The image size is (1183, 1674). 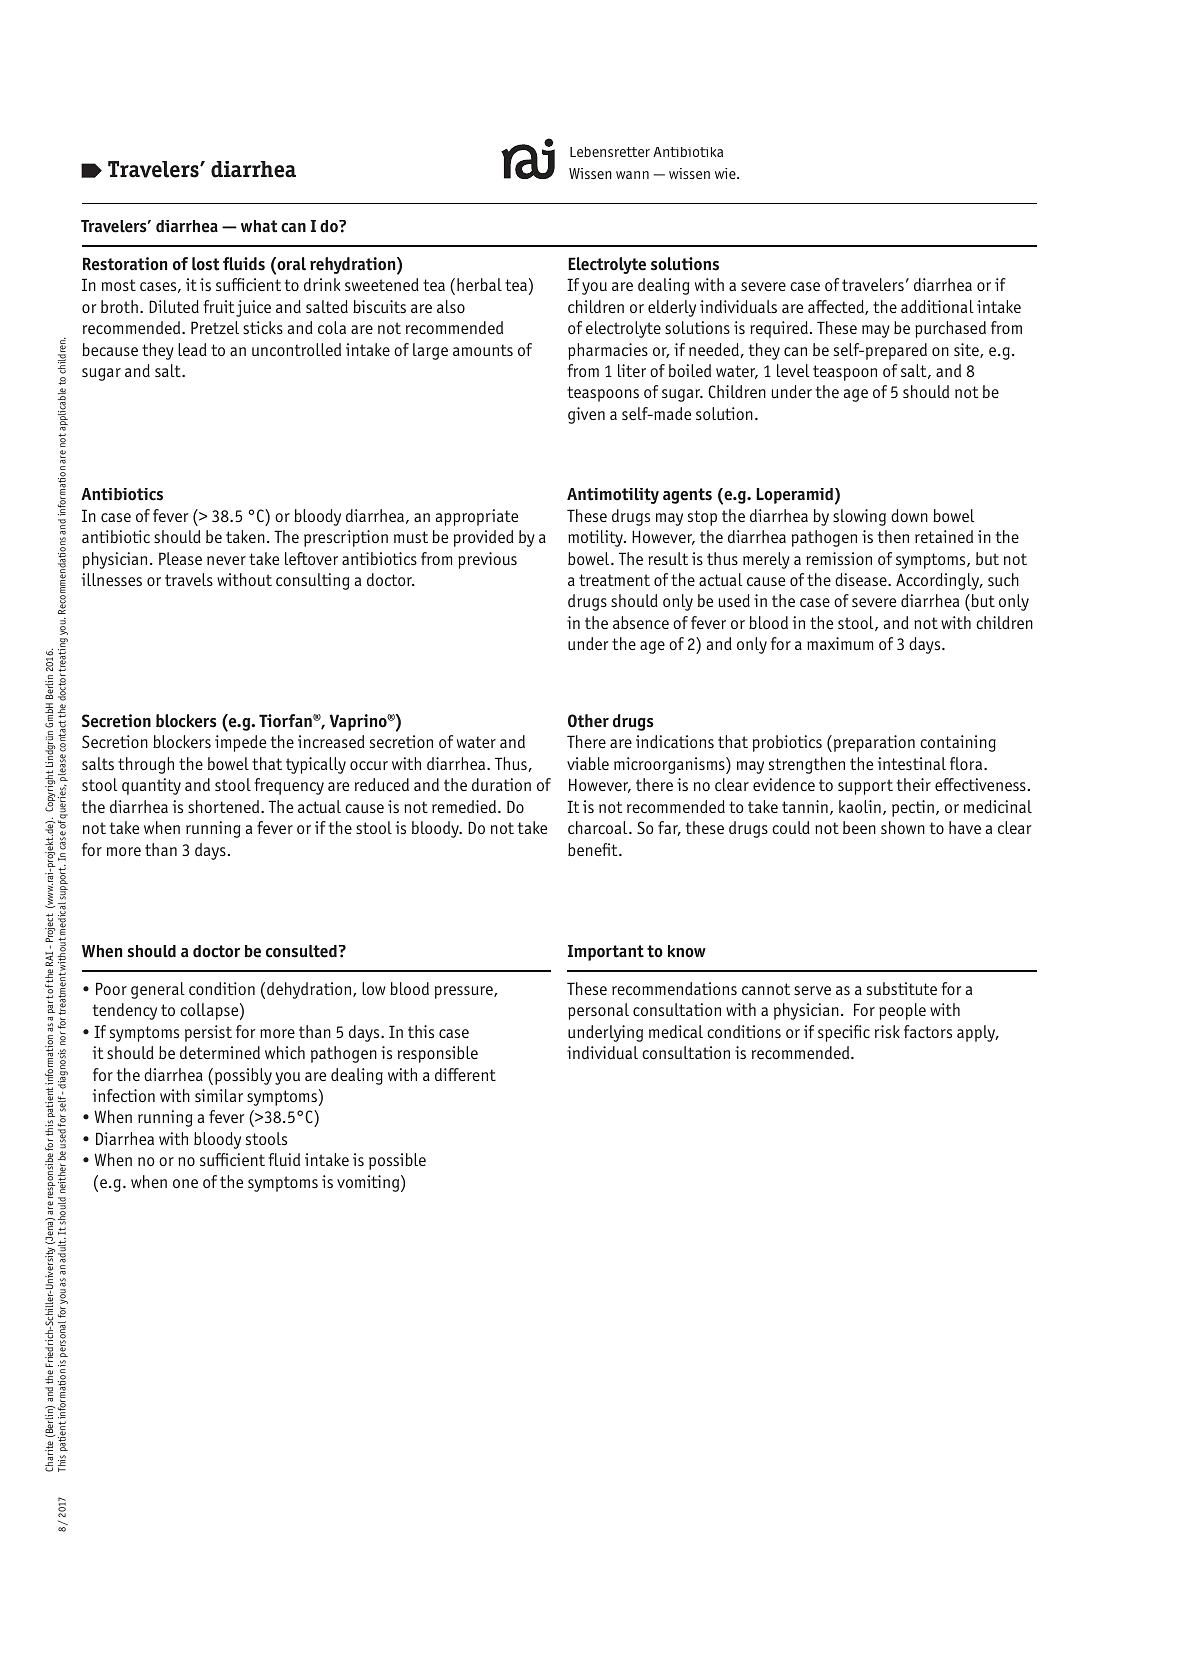 What do you see at coordinates (259, 226) in the image?
I see `what` at bounding box center [259, 226].
